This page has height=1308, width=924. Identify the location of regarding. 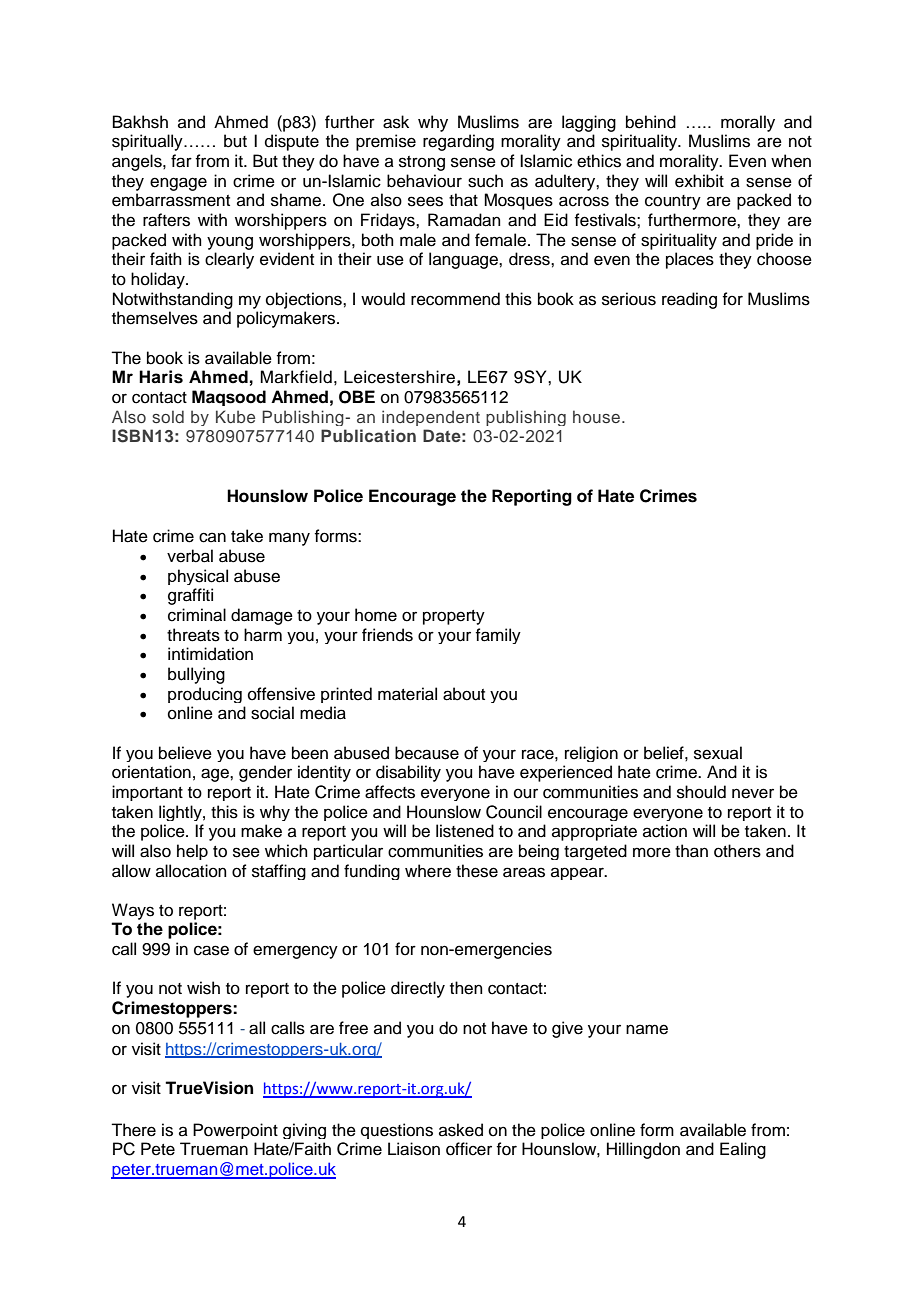
(458, 142).
